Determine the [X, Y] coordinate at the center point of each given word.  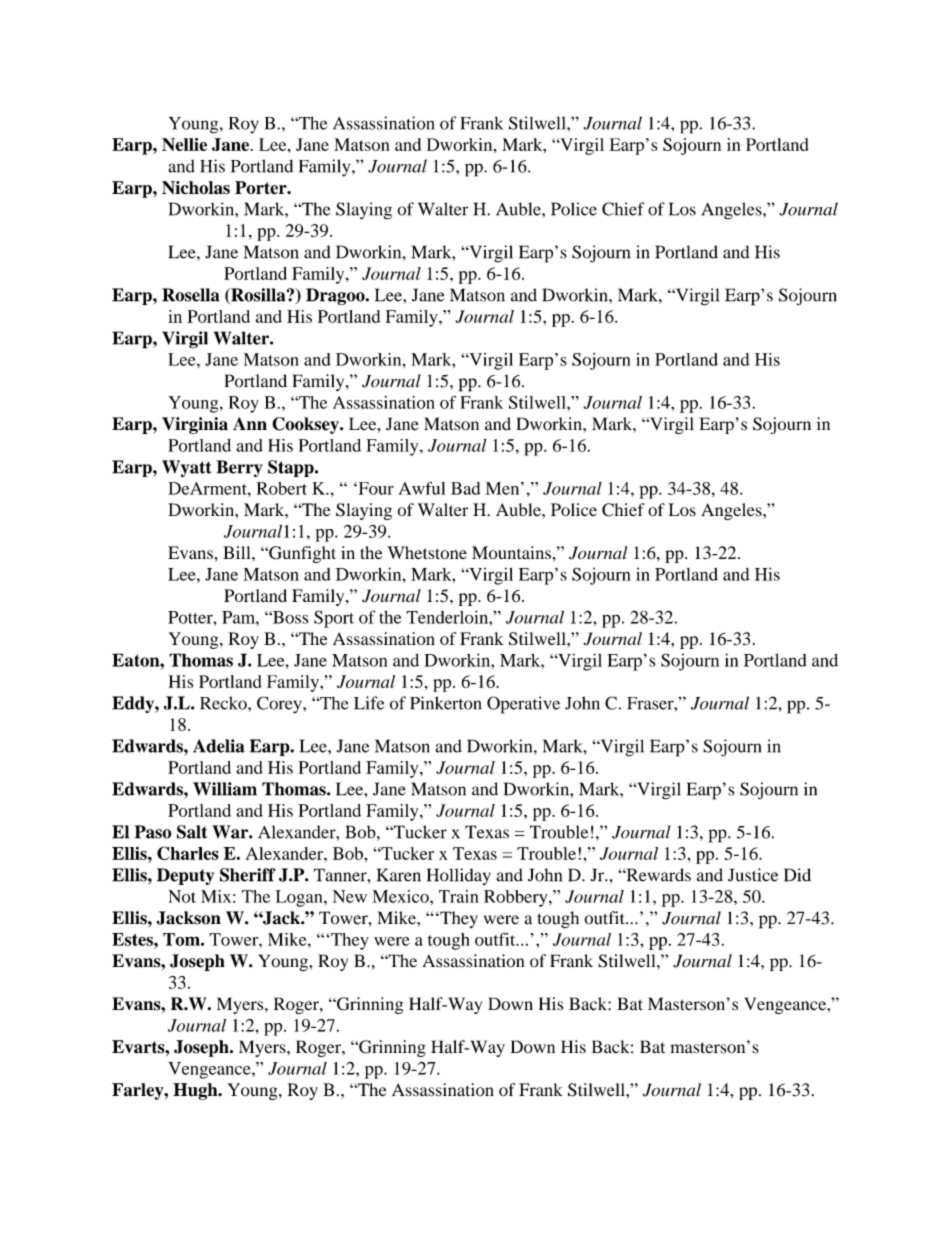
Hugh [196, 1091]
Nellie [184, 144]
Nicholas [196, 188]
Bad [465, 488]
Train [458, 896]
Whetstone [427, 552]
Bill [238, 552]
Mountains [511, 552]
